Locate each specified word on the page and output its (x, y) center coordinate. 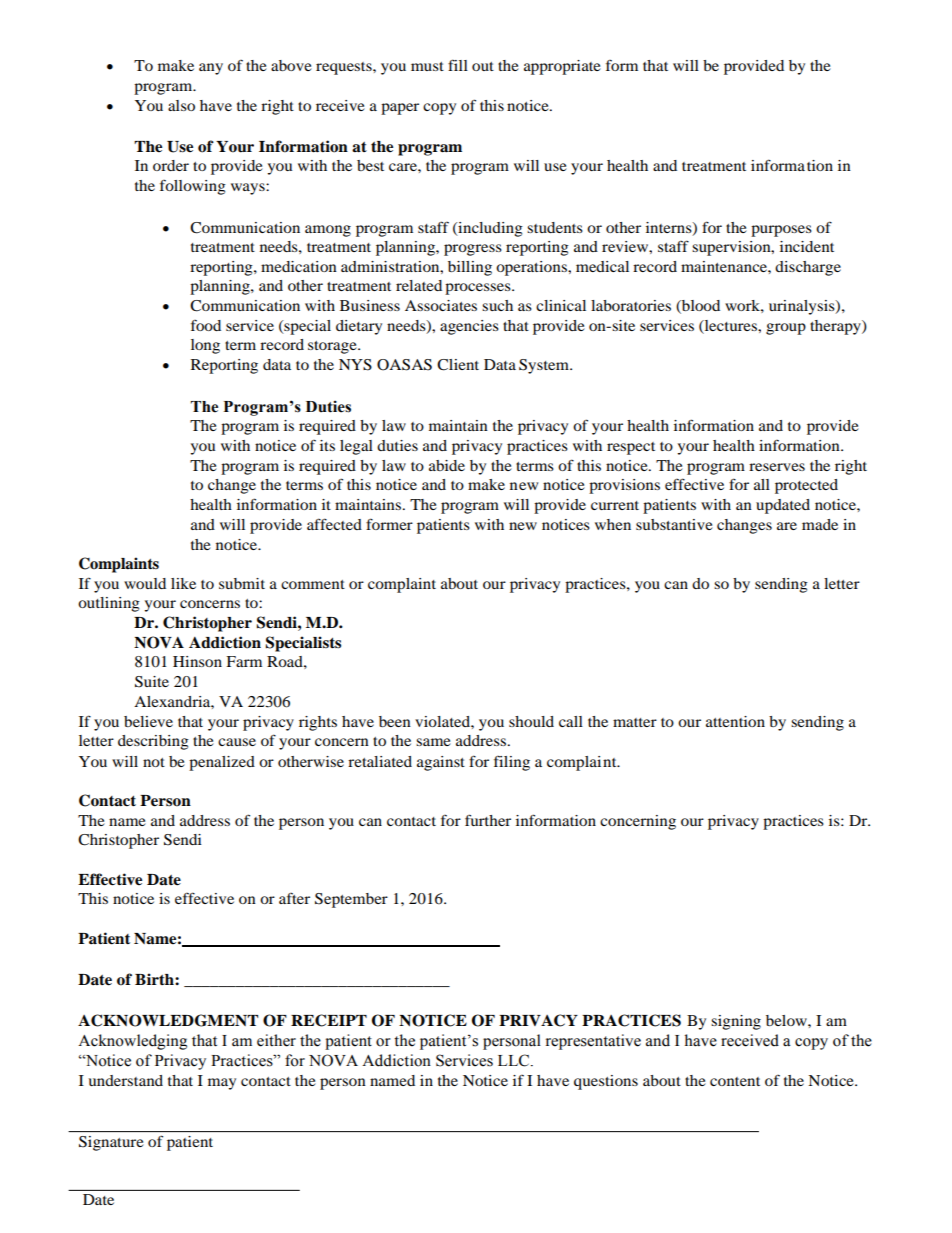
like (183, 583)
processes (479, 289)
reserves (777, 467)
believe (148, 721)
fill (458, 65)
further (488, 820)
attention (735, 721)
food (206, 325)
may (222, 1084)
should (531, 721)
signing (736, 1022)
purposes (781, 231)
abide (447, 465)
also (181, 105)
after (294, 898)
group (786, 329)
